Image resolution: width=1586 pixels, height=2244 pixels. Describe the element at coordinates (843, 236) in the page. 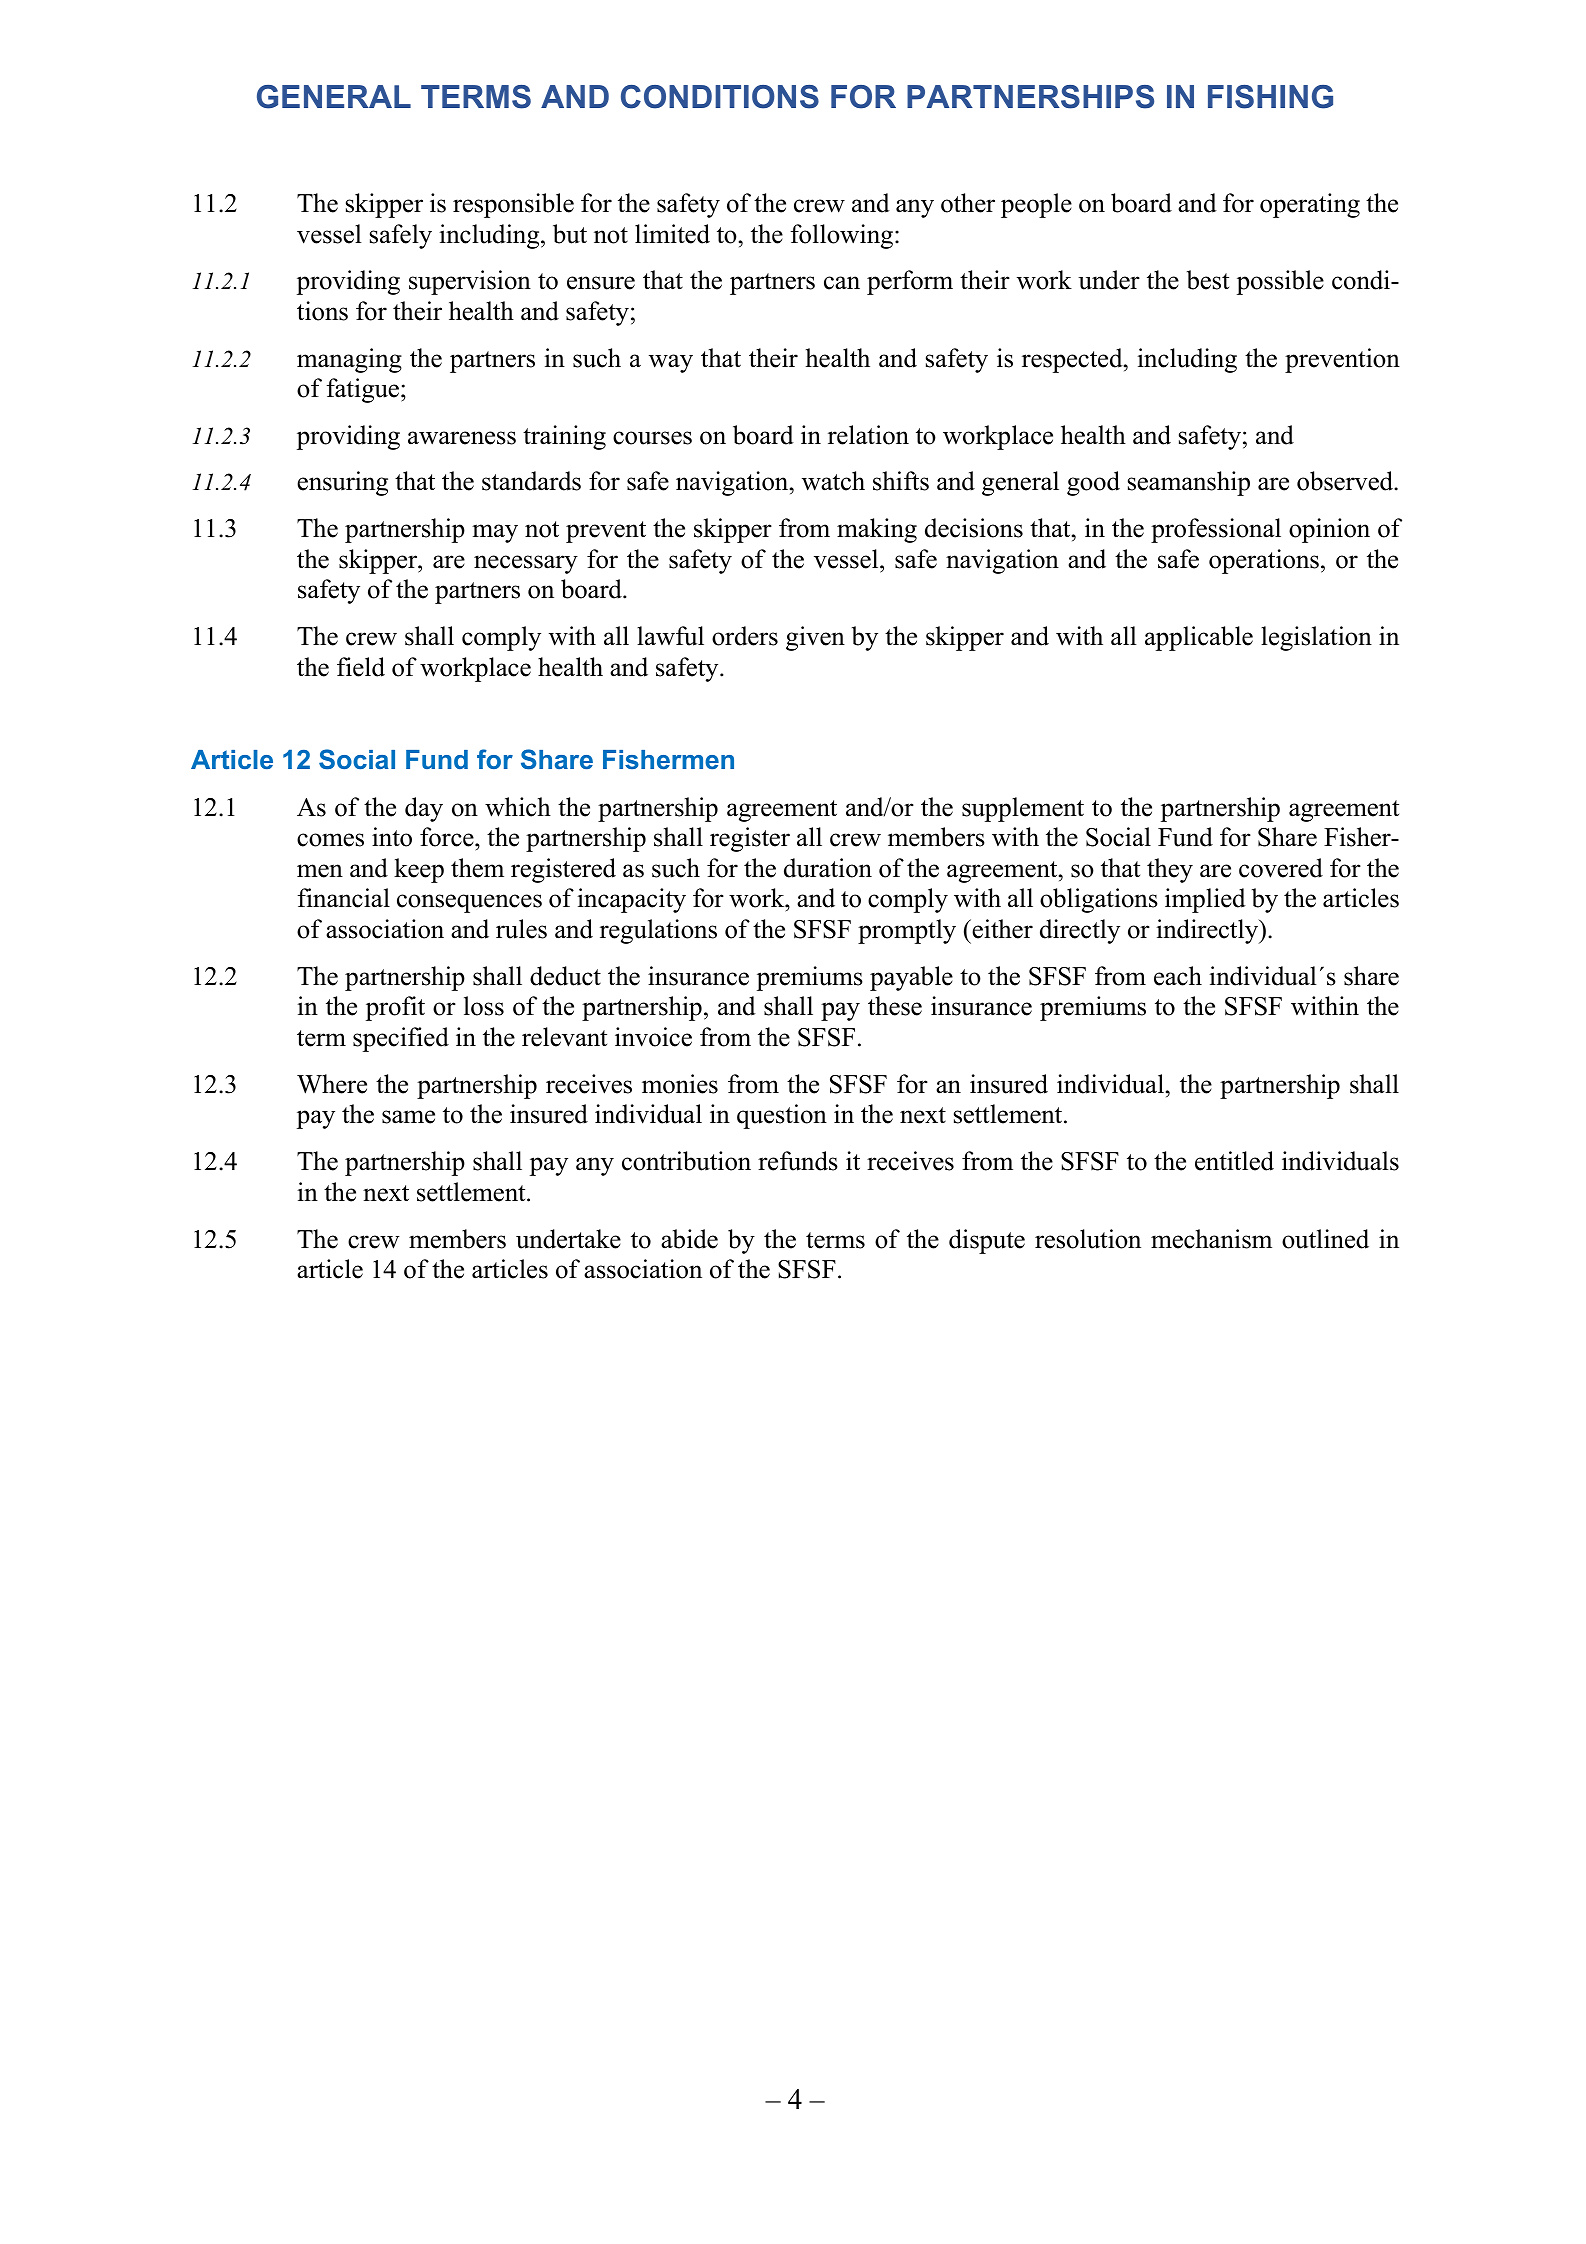

I see `following` at that location.
